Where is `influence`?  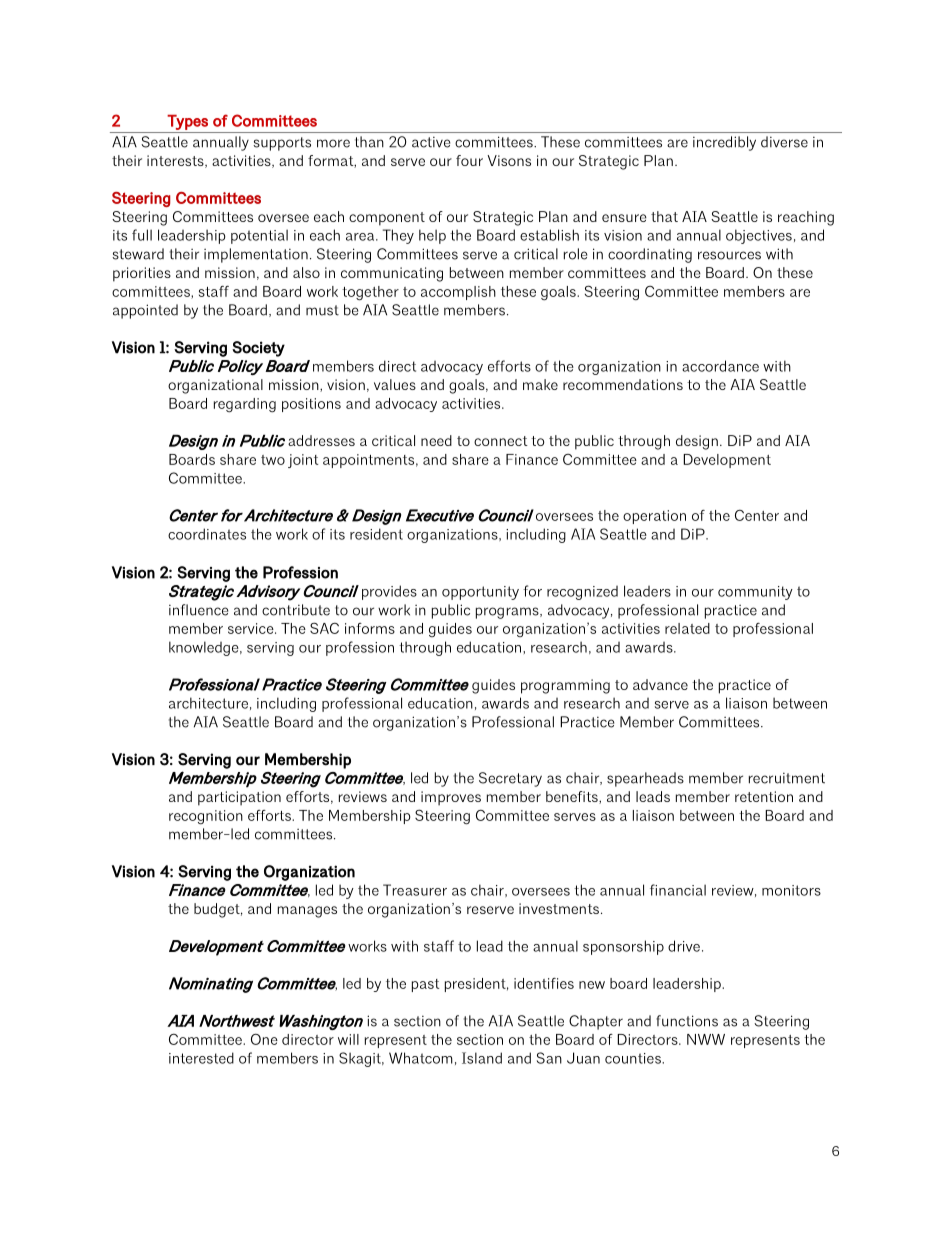 influence is located at coordinates (198, 610).
